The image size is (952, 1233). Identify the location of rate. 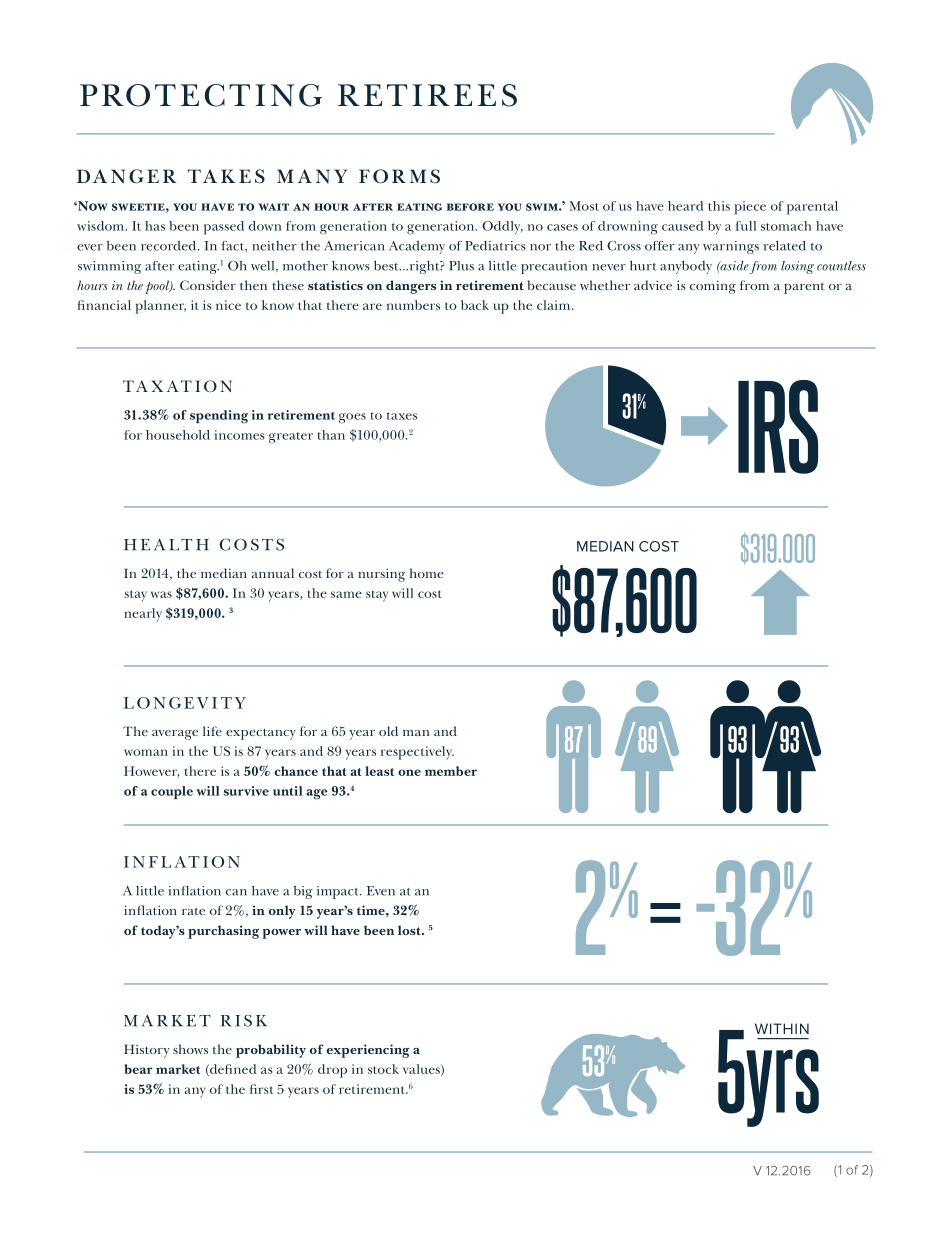
(193, 911).
